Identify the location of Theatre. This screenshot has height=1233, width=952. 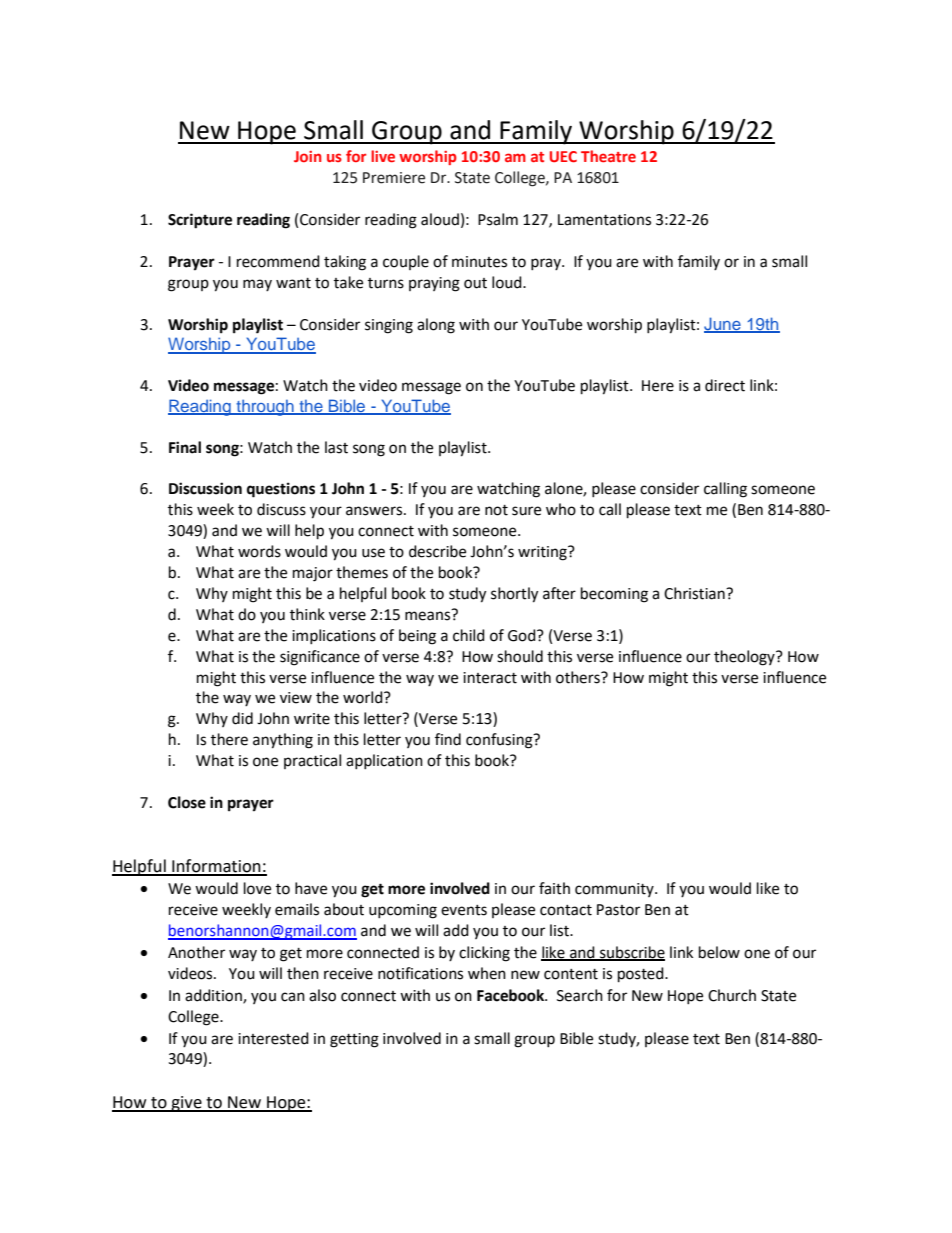
(608, 156).
